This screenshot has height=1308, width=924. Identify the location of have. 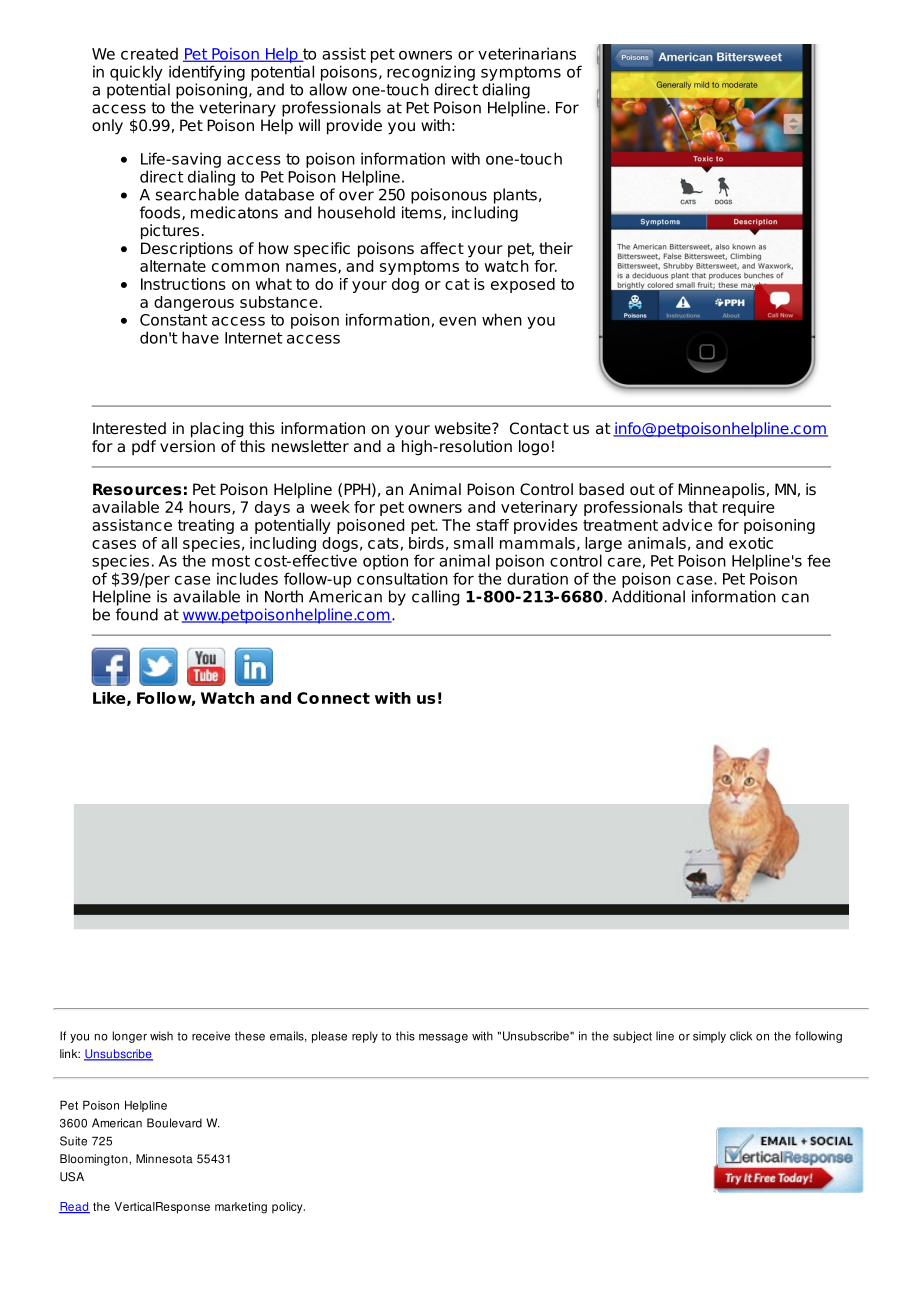
(200, 337).
